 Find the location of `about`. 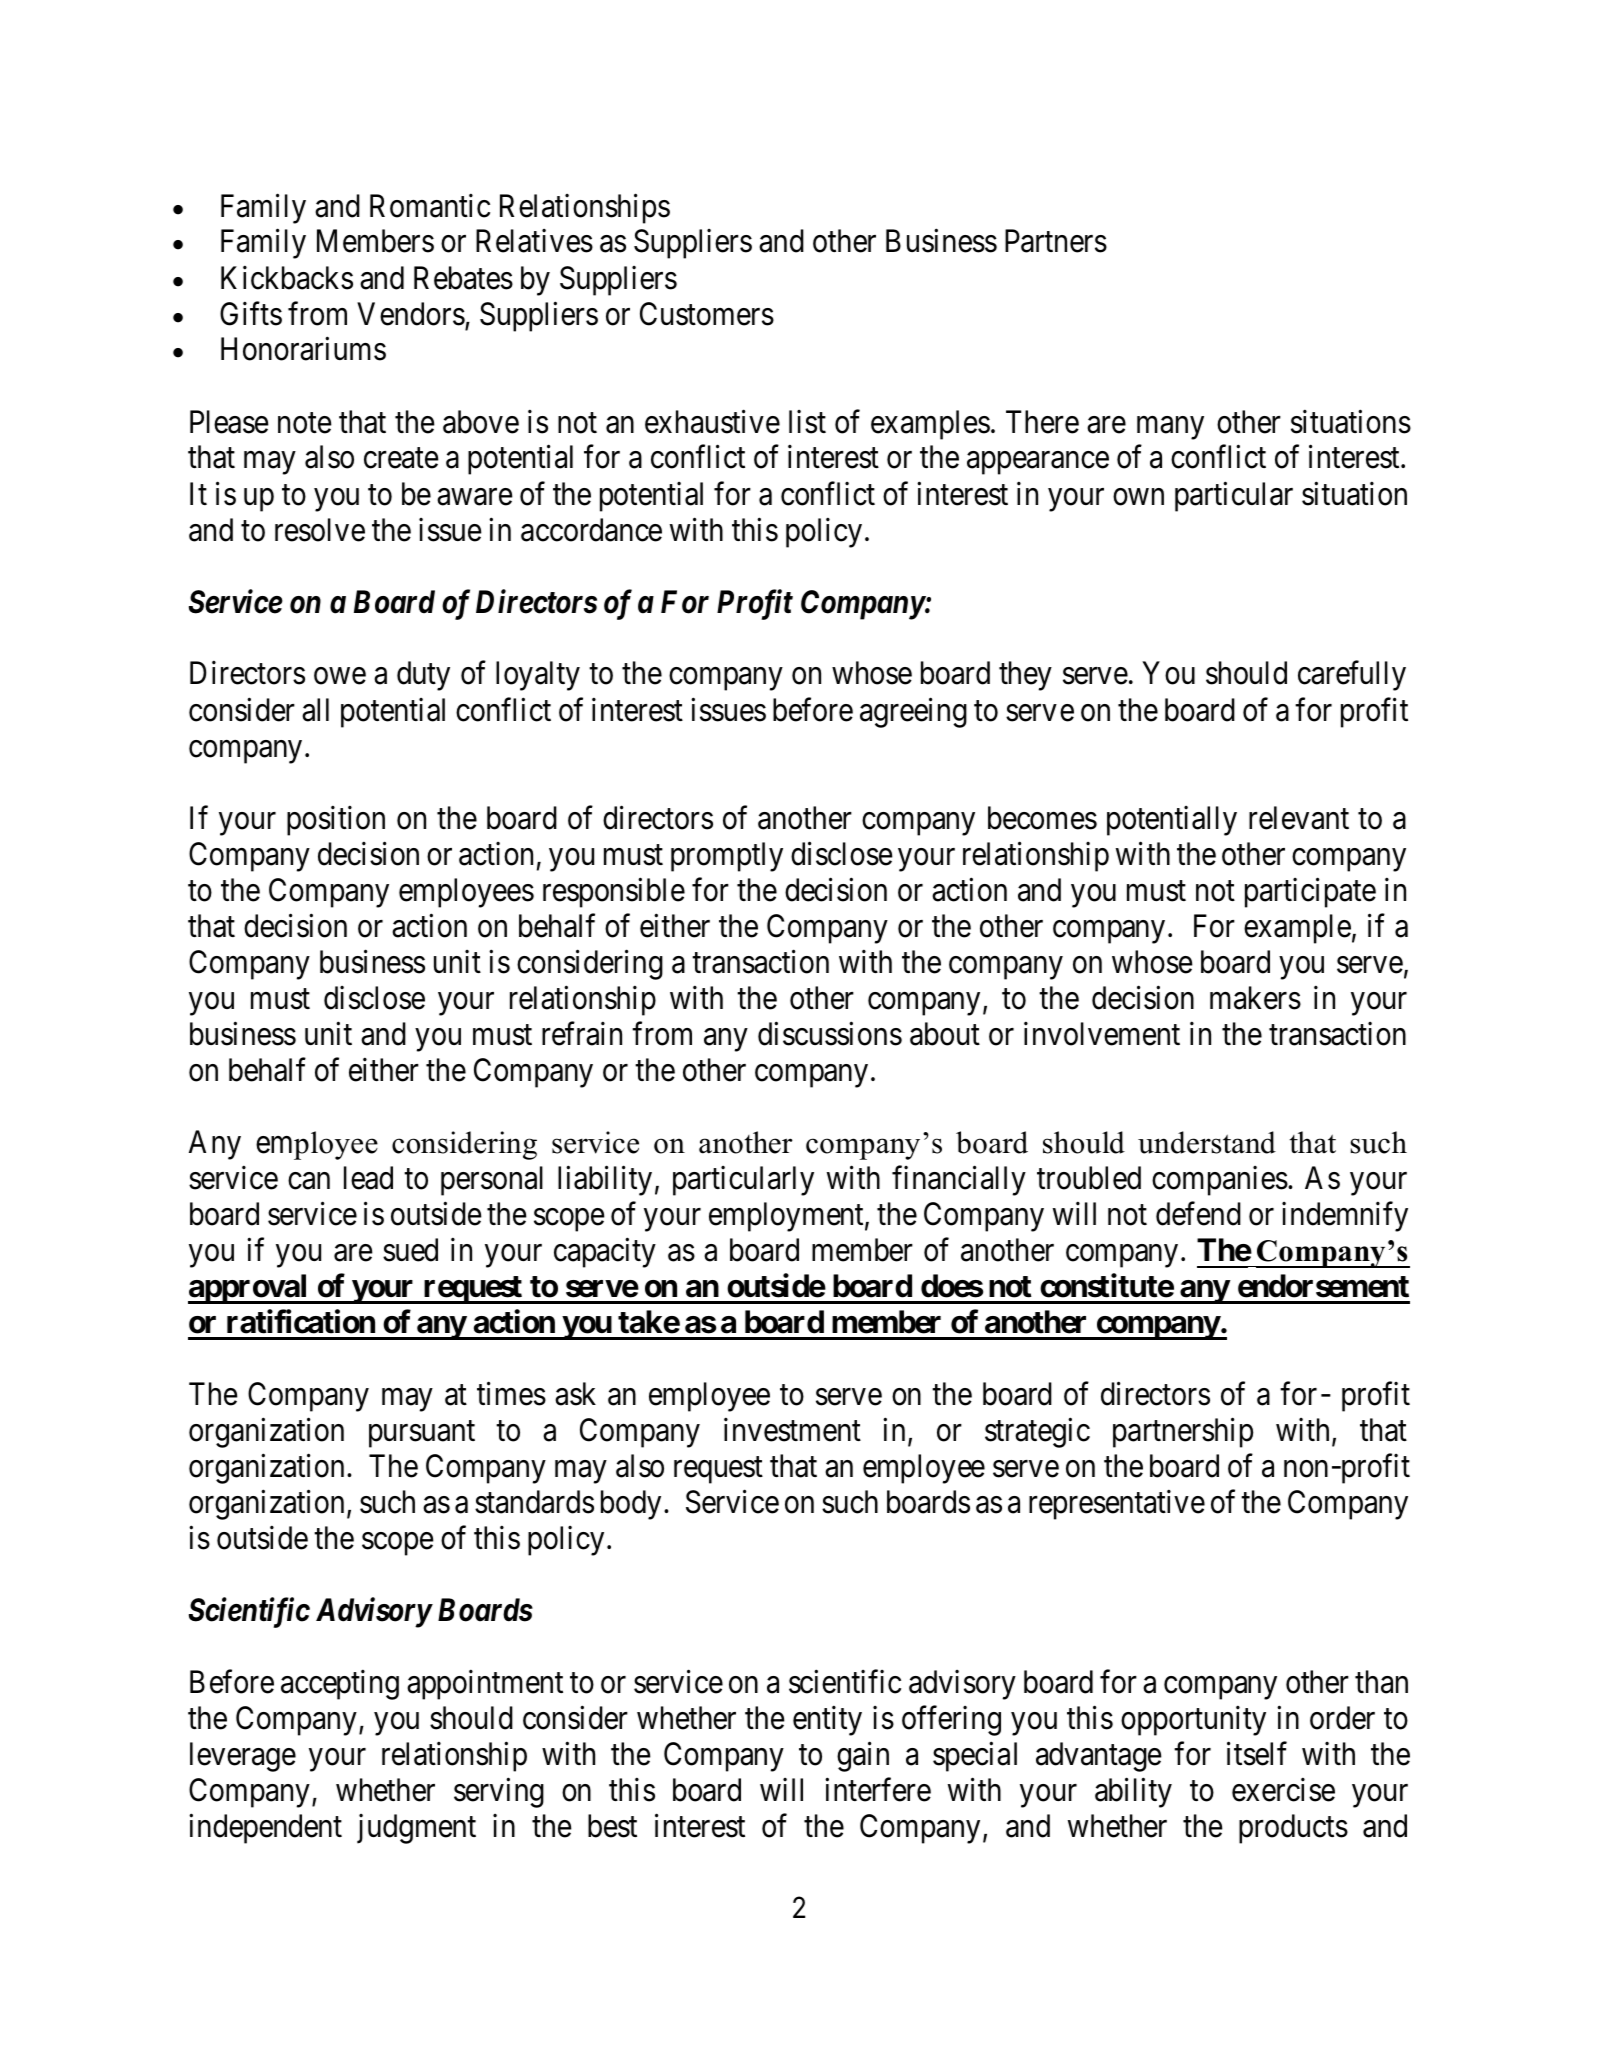

about is located at coordinates (945, 1034).
